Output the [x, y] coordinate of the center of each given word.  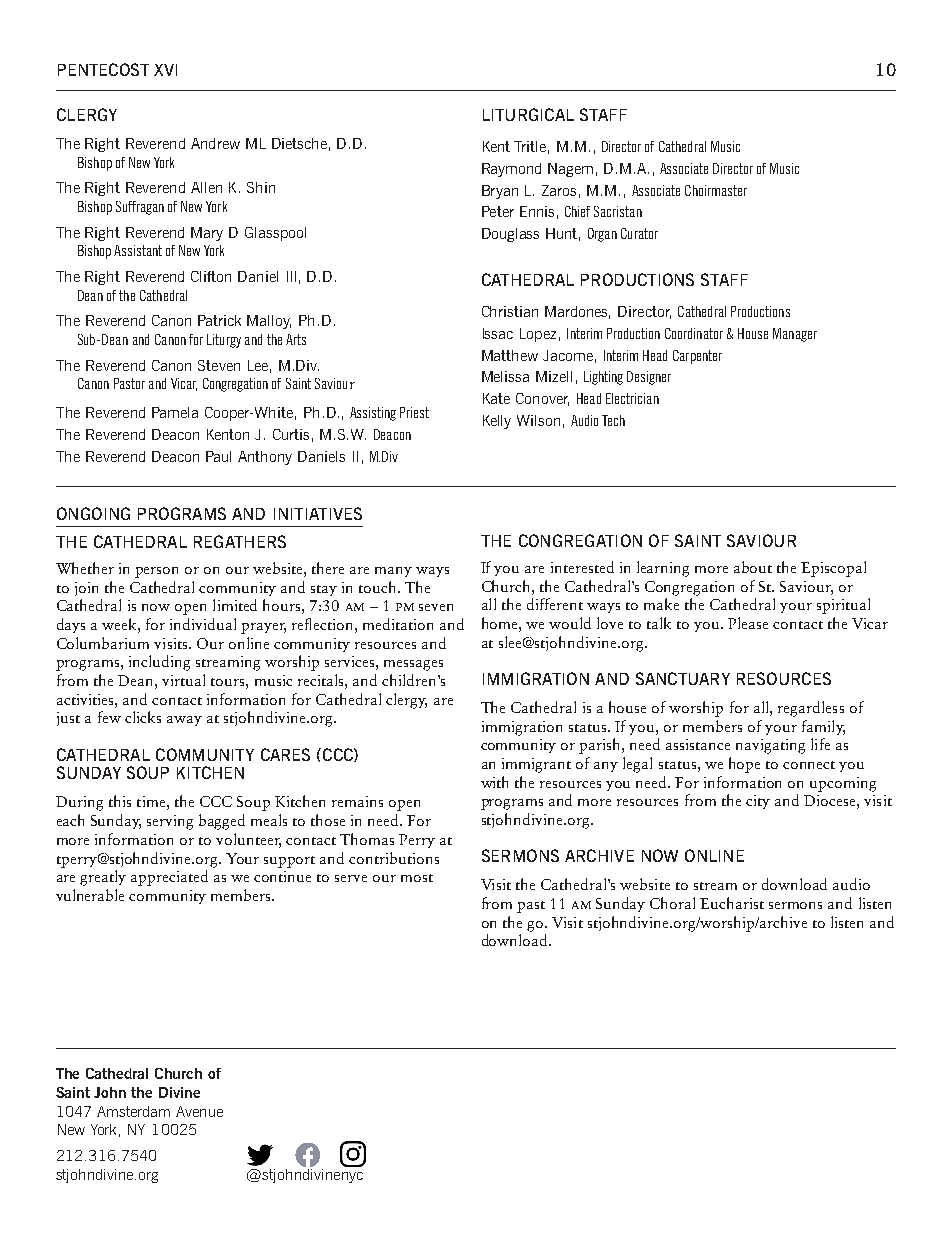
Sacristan [618, 211]
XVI [165, 70]
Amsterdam [133, 1111]
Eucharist [732, 903]
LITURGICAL [528, 114]
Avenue [199, 1111]
